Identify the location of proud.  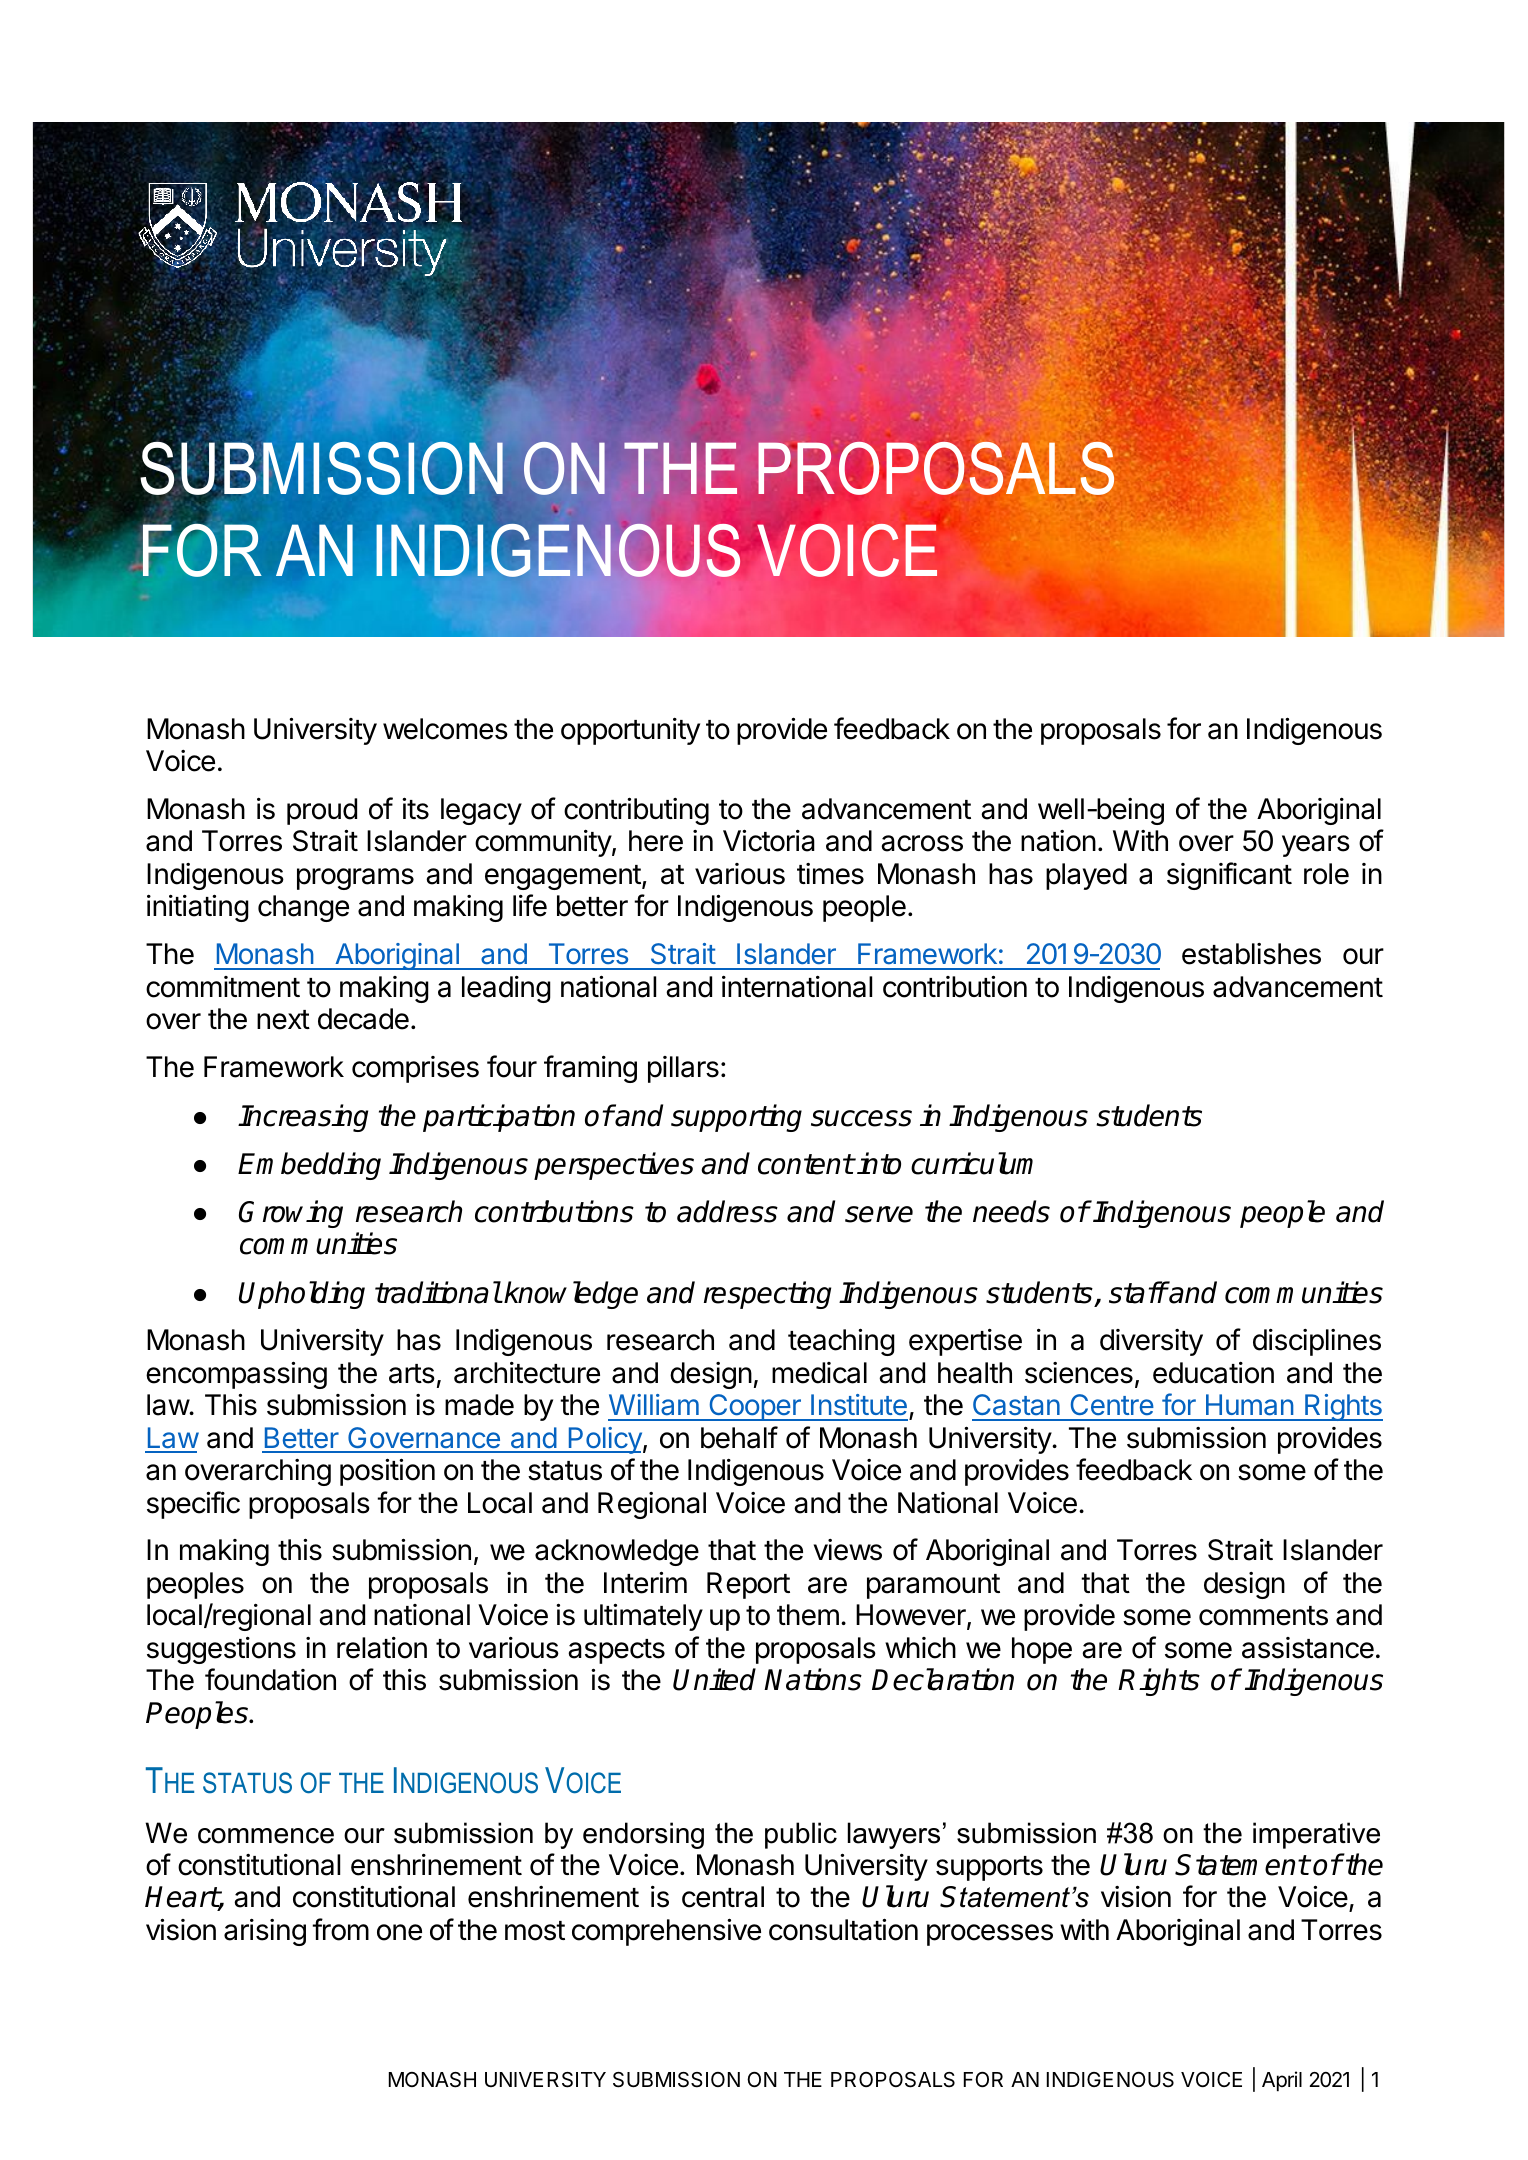
(322, 811).
